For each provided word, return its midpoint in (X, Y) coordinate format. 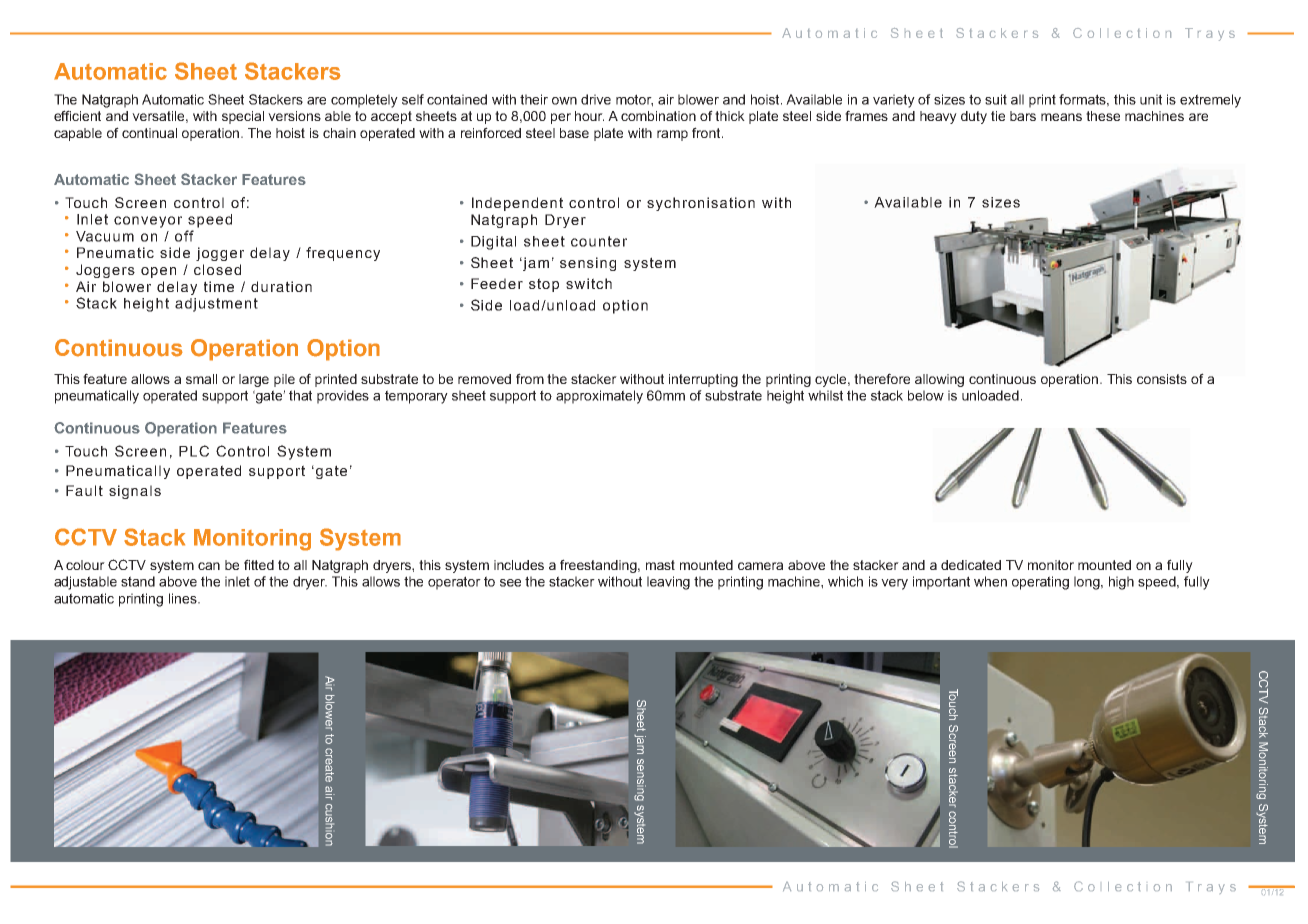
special (243, 117)
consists (1162, 379)
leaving (668, 583)
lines (184, 598)
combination (658, 116)
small (201, 379)
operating (1040, 583)
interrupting (703, 380)
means (1061, 117)
